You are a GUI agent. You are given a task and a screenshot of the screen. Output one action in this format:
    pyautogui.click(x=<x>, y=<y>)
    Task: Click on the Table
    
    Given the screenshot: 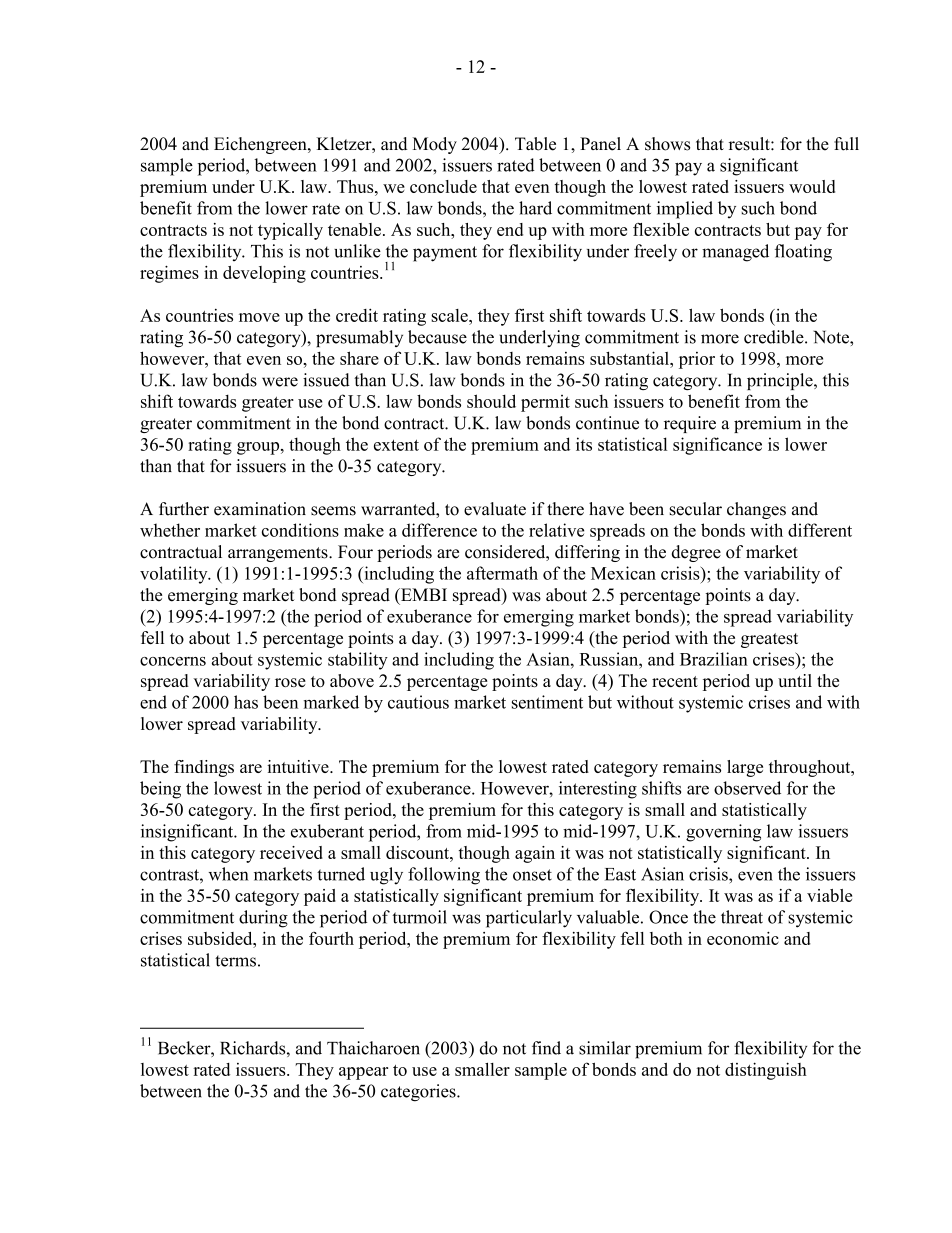 What is the action you would take?
    pyautogui.click(x=535, y=144)
